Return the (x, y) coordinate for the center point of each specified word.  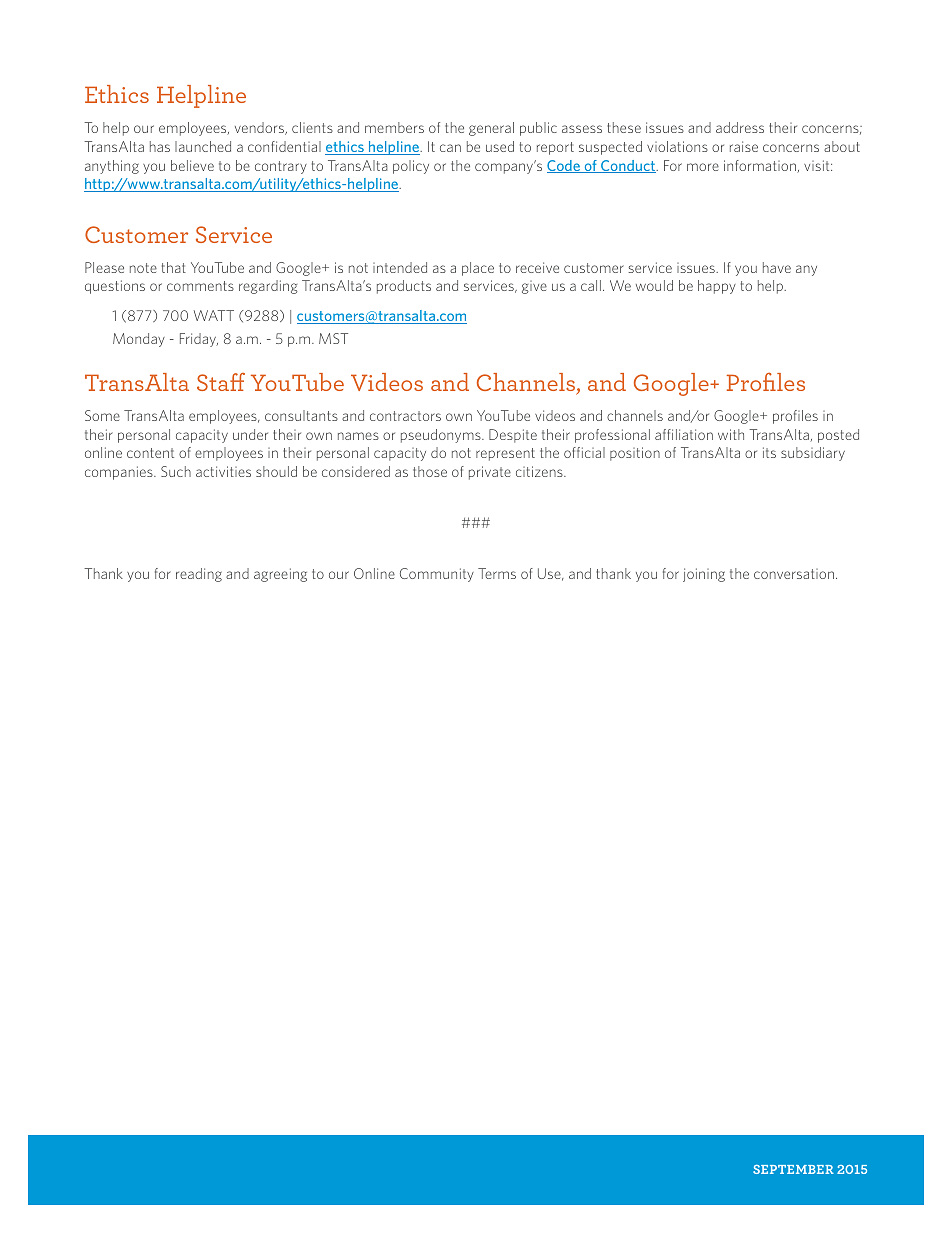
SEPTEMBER (793, 1169)
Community (437, 575)
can (450, 148)
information (761, 166)
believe (192, 165)
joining (704, 575)
